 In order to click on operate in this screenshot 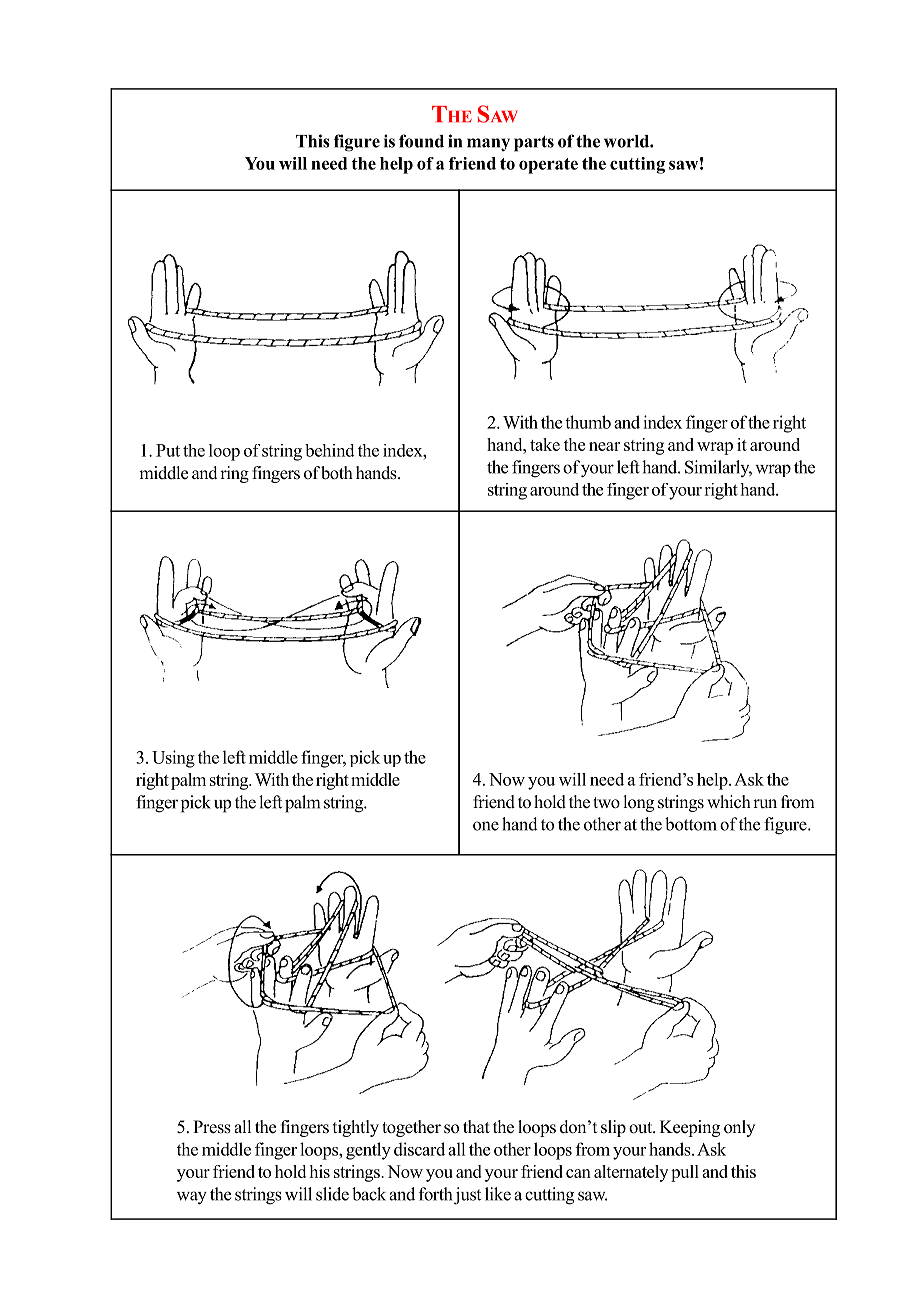, I will do `click(548, 166)`.
